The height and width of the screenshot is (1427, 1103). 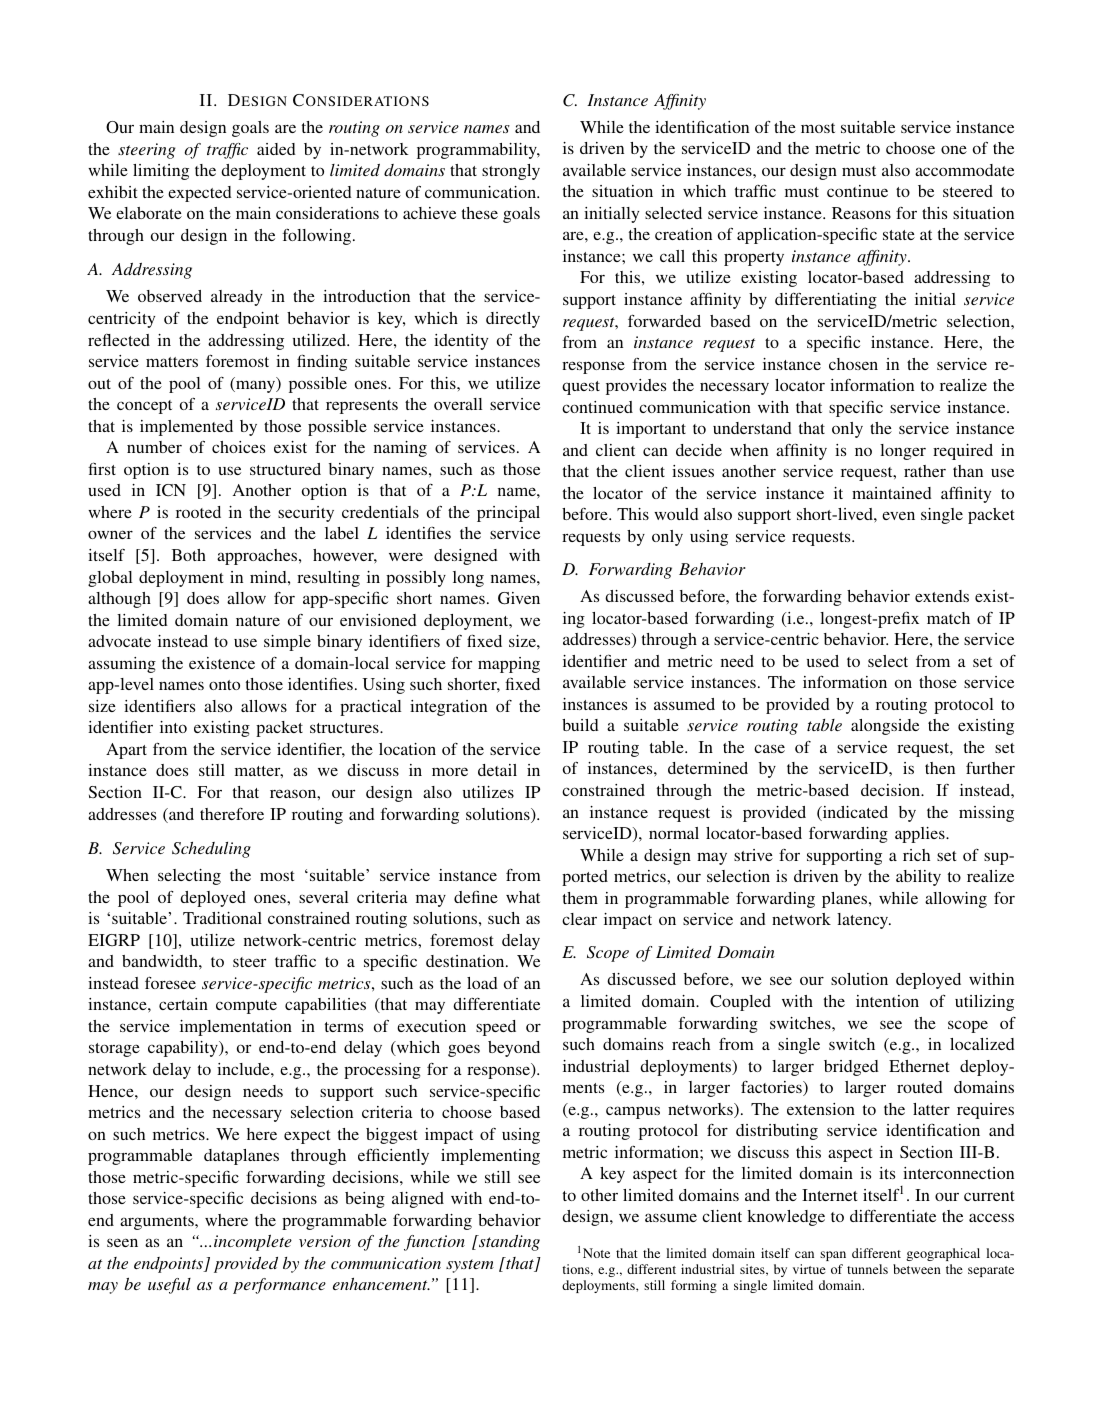 I want to click on load, so click(x=482, y=983).
